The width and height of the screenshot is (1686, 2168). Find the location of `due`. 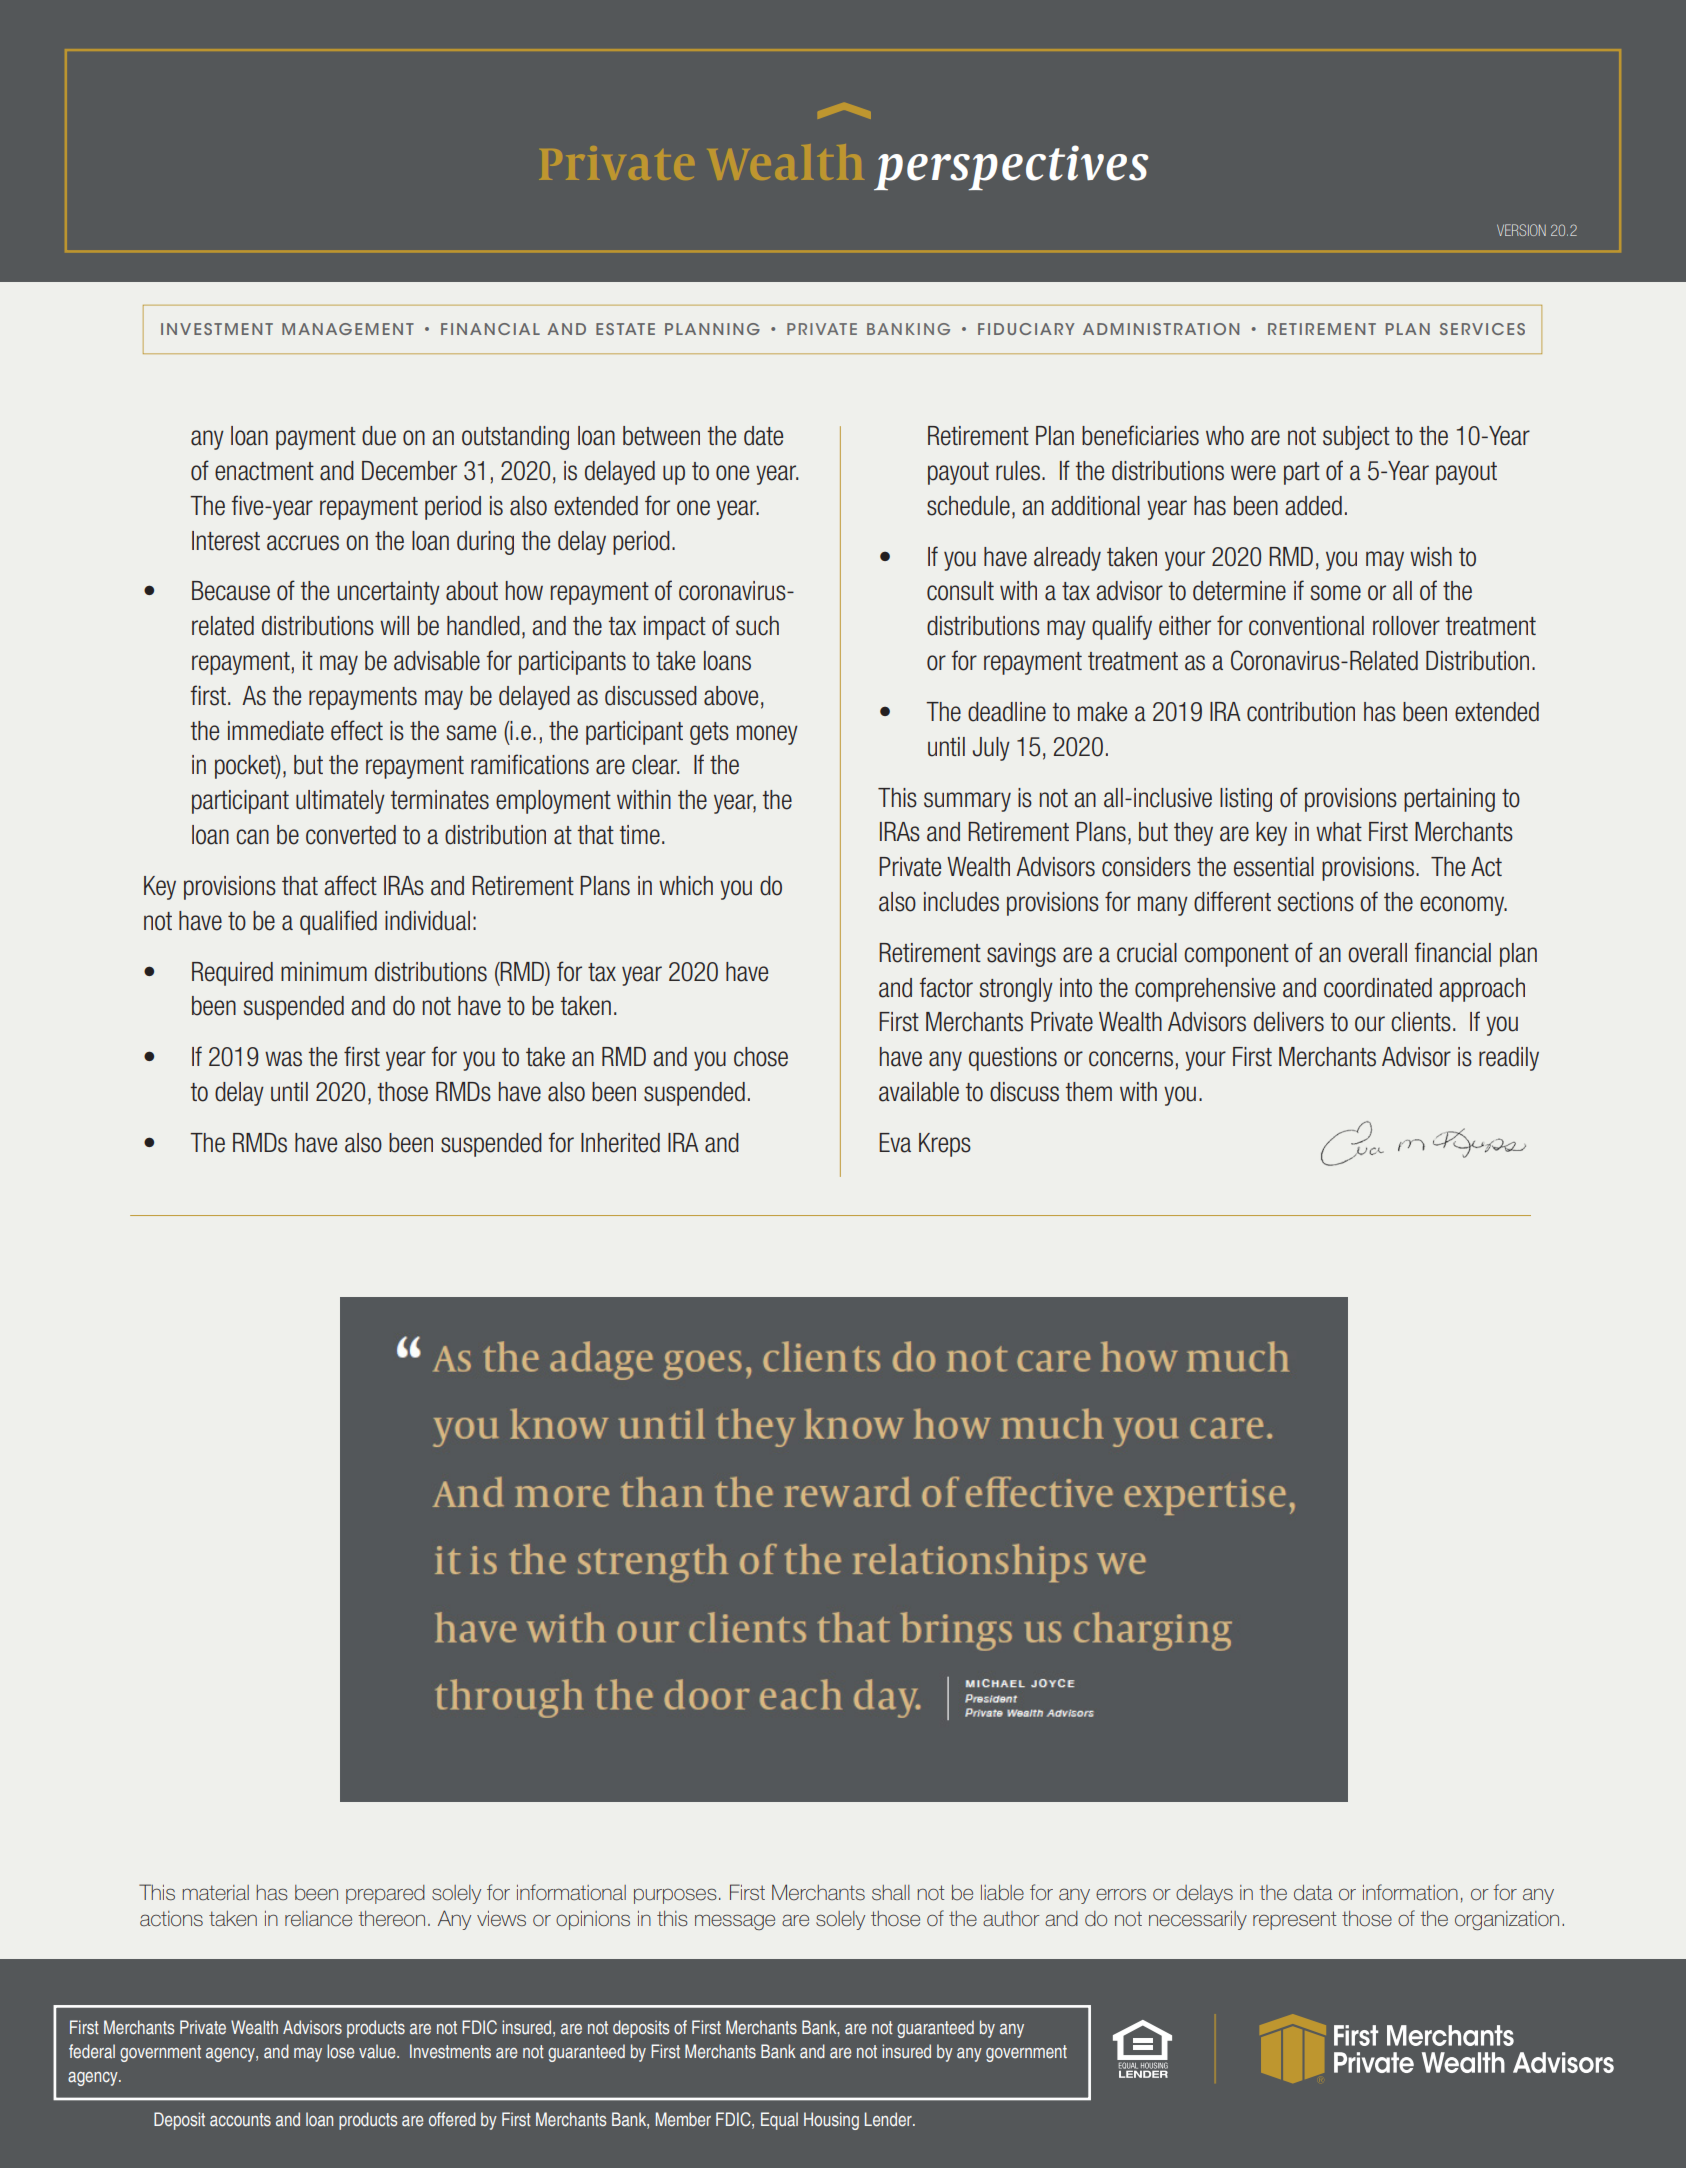

due is located at coordinates (379, 436).
